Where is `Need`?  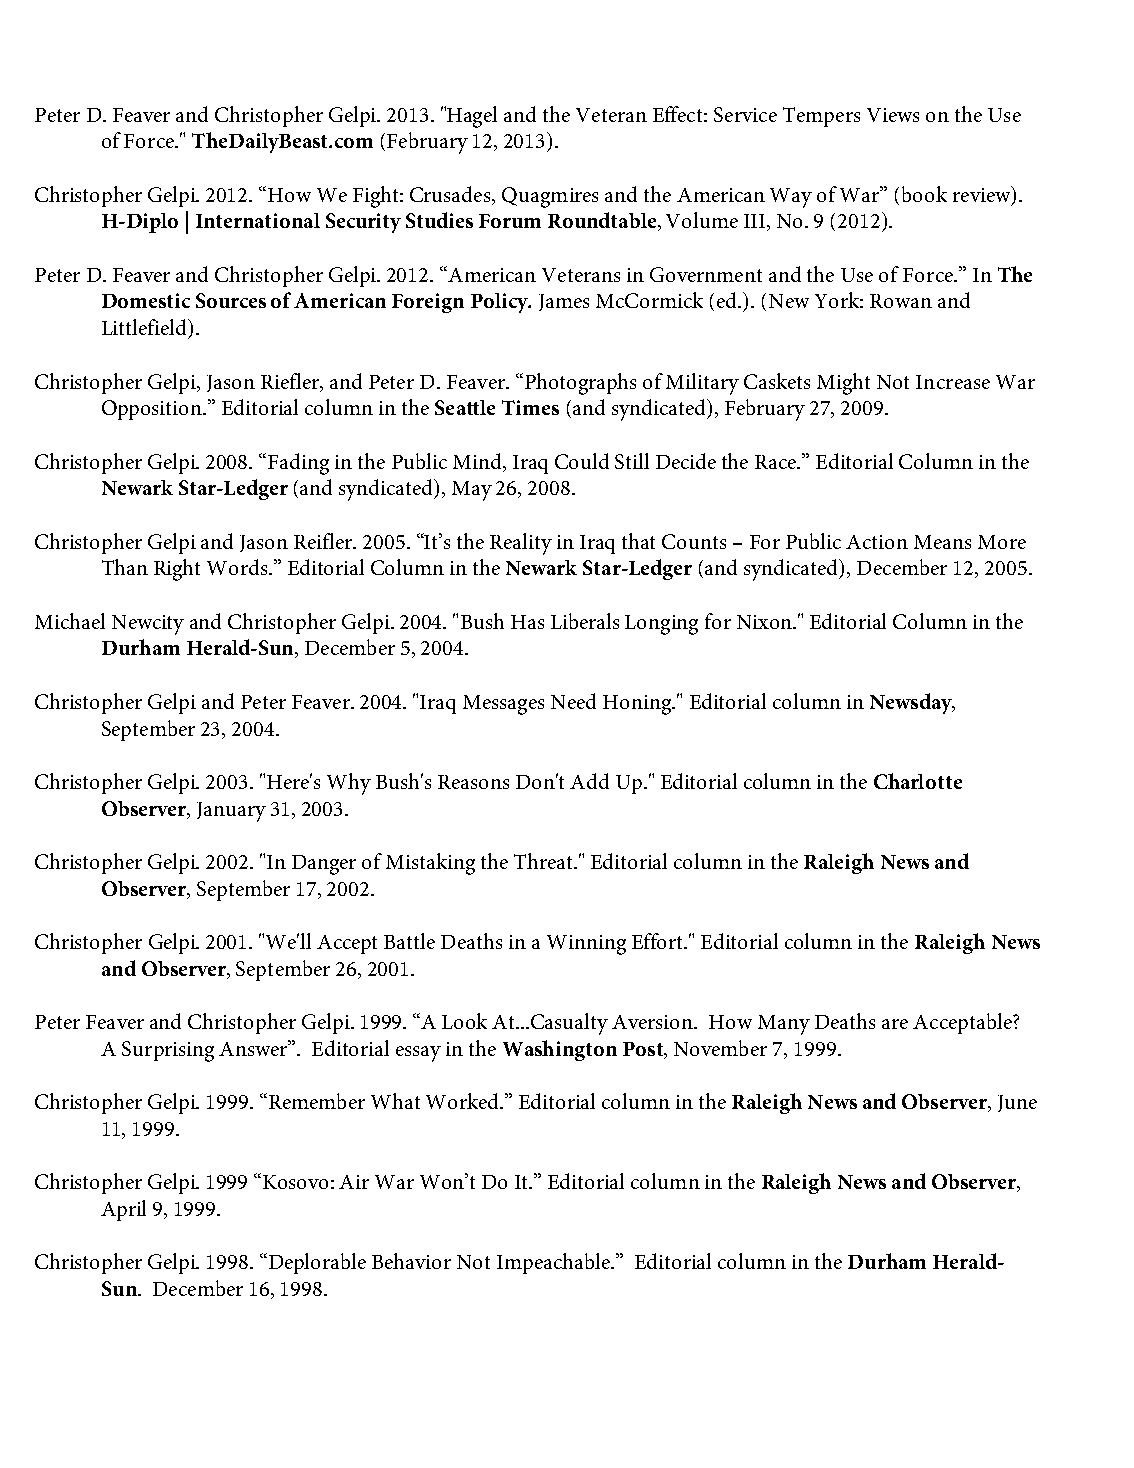
Need is located at coordinates (573, 701).
